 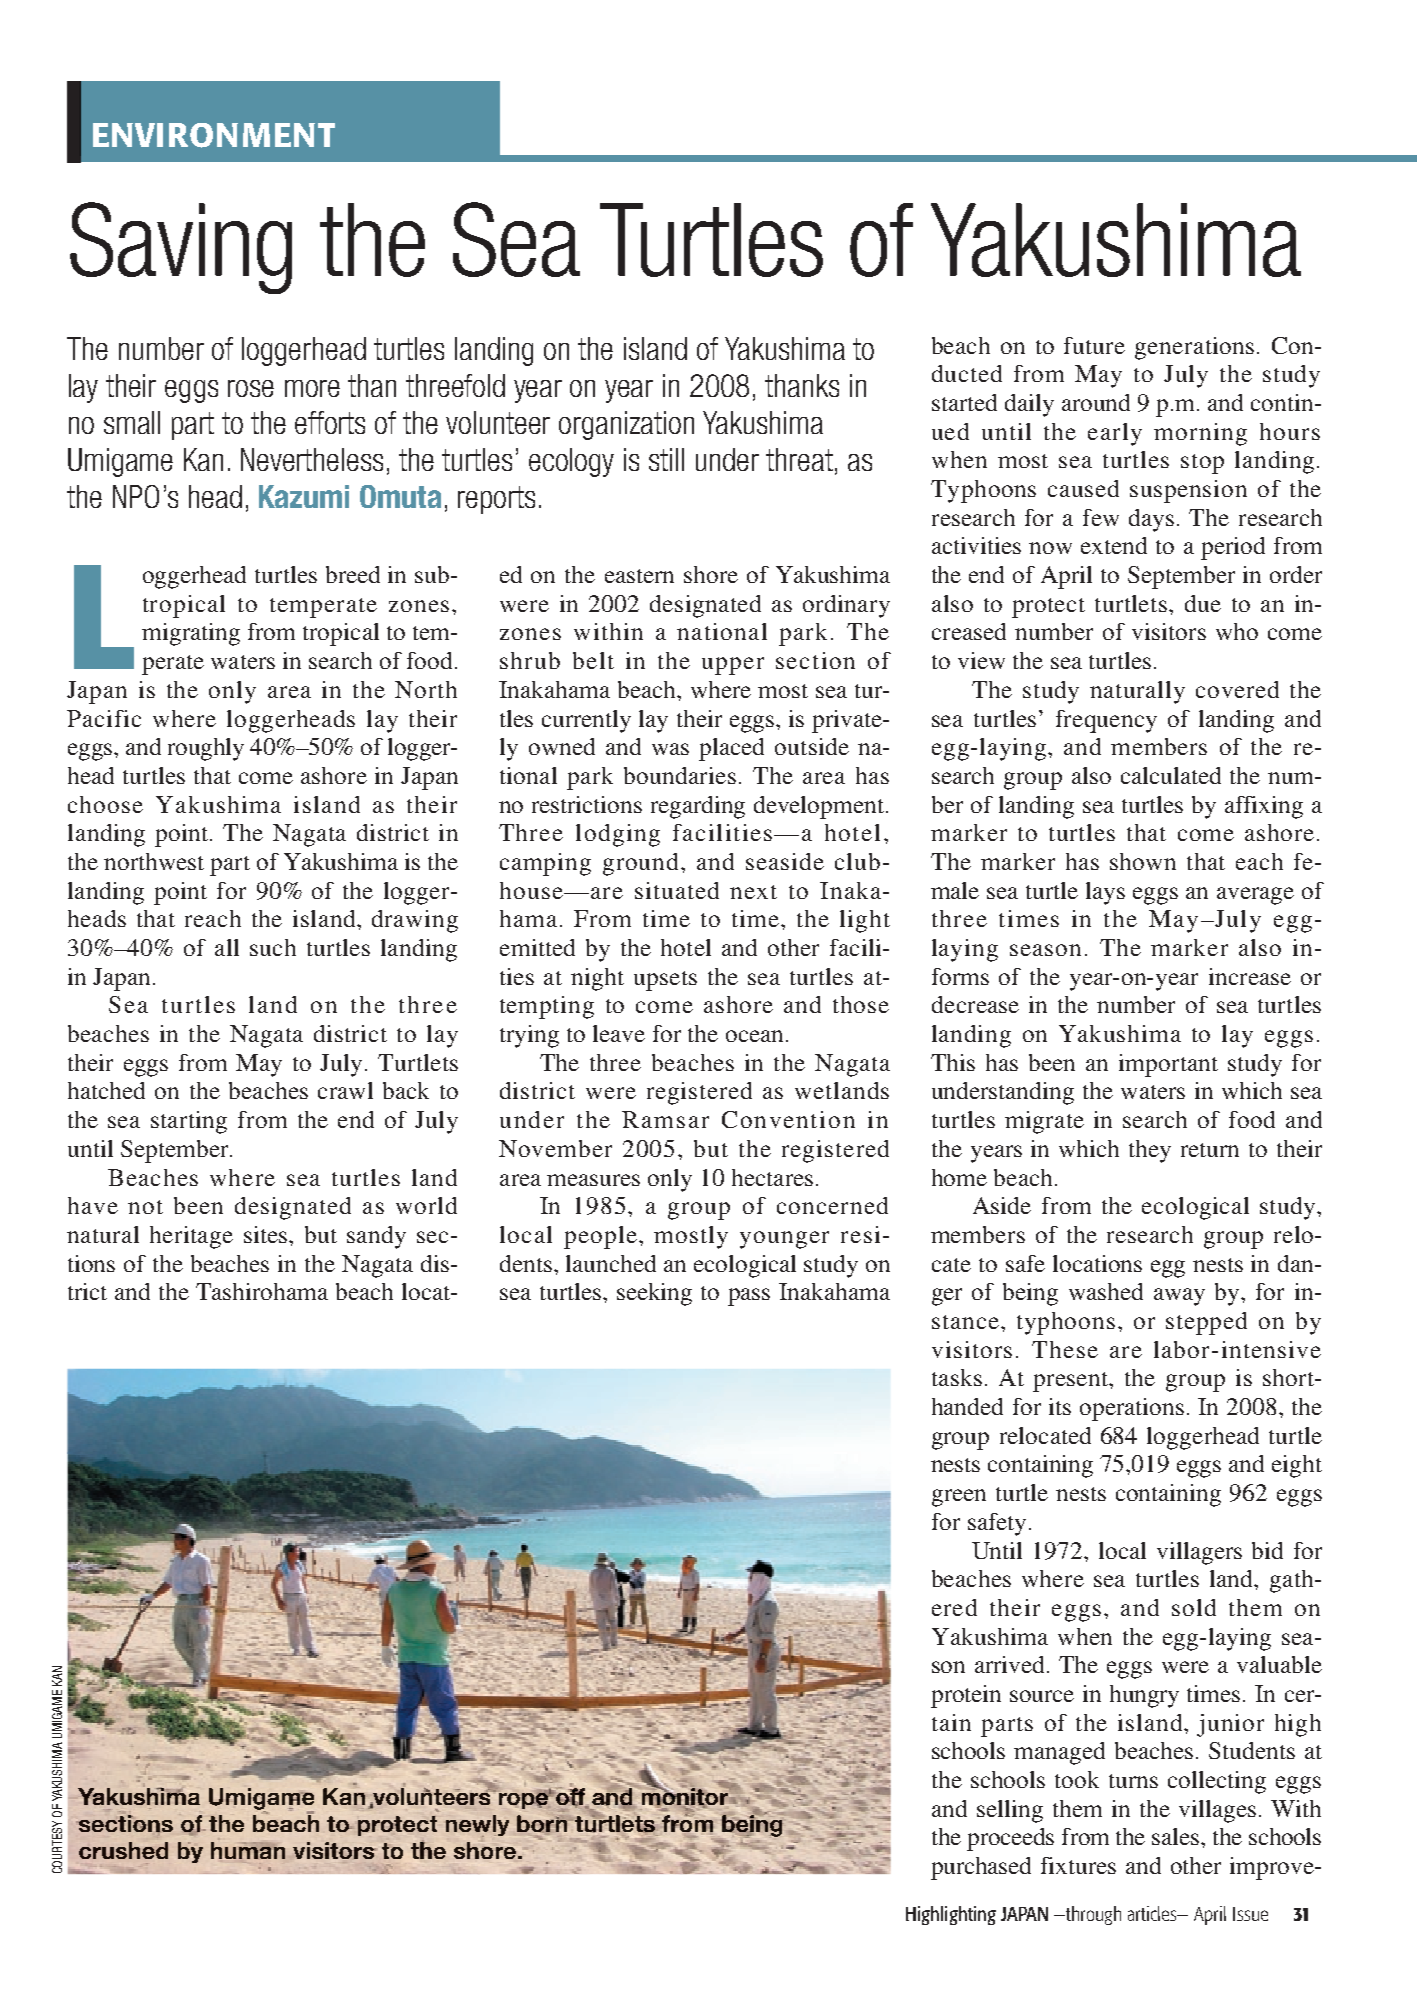 What do you see at coordinates (273, 947) in the screenshot?
I see `such` at bounding box center [273, 947].
